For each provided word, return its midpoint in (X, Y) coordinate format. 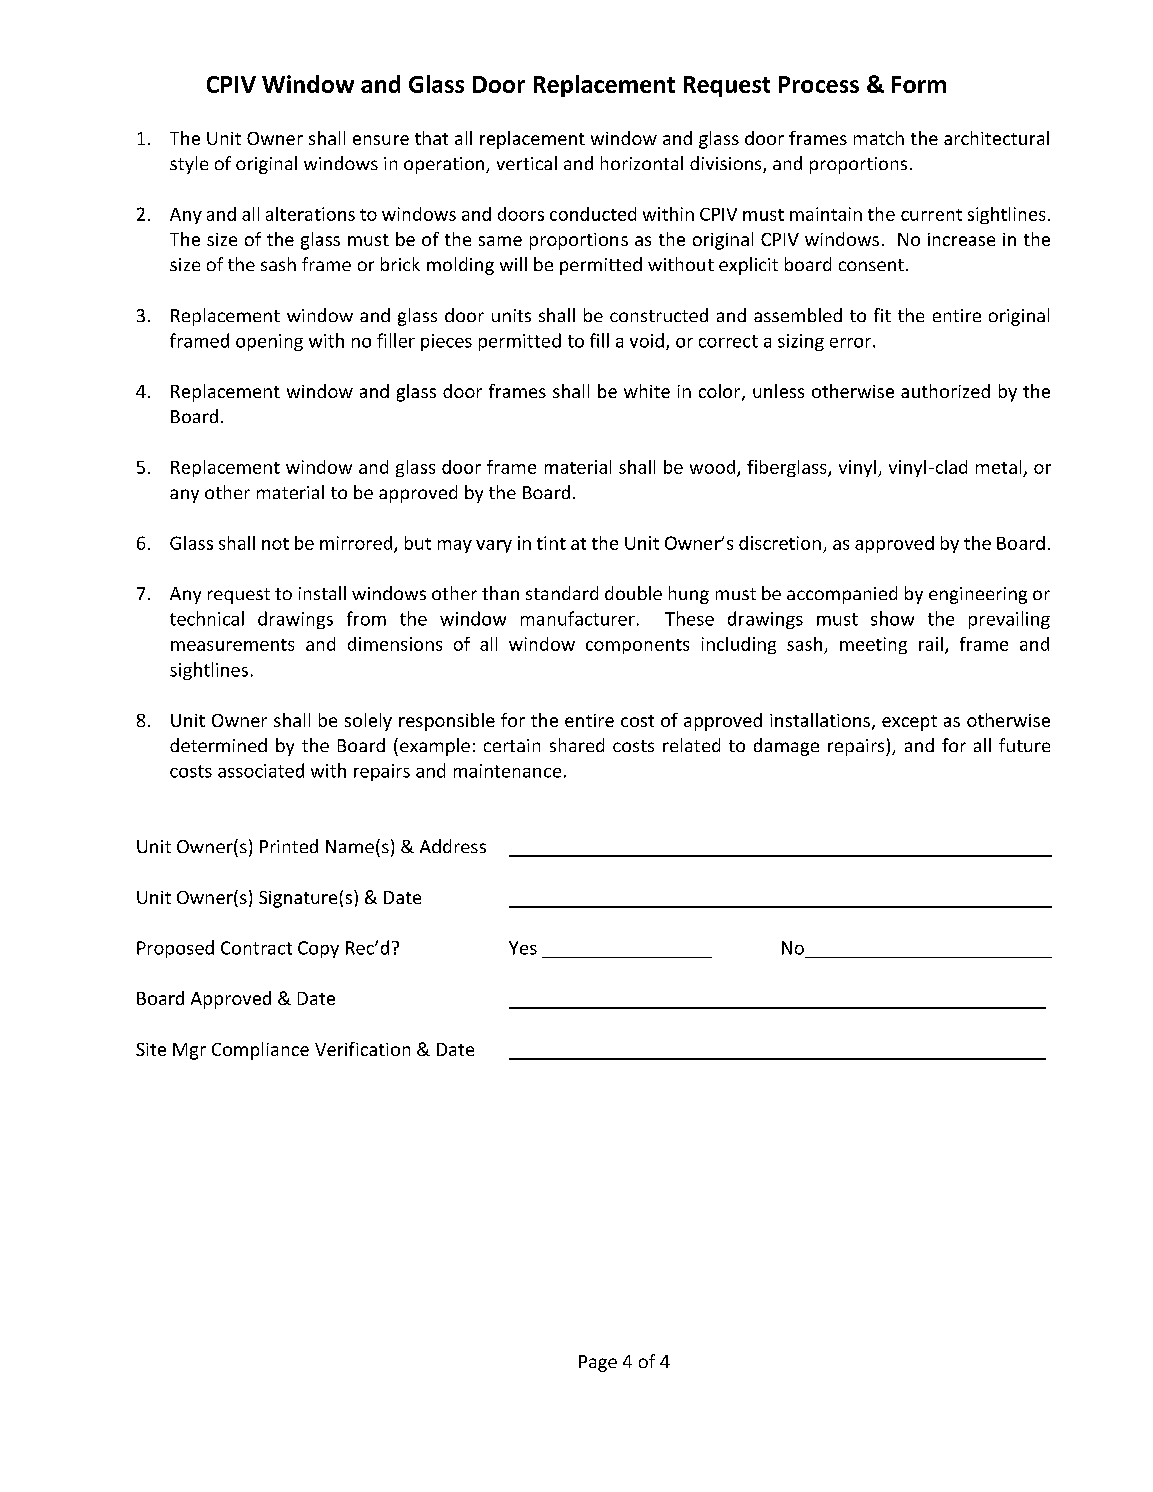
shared (577, 745)
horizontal (642, 163)
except (909, 723)
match (879, 138)
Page (598, 1363)
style (189, 165)
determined (218, 745)
